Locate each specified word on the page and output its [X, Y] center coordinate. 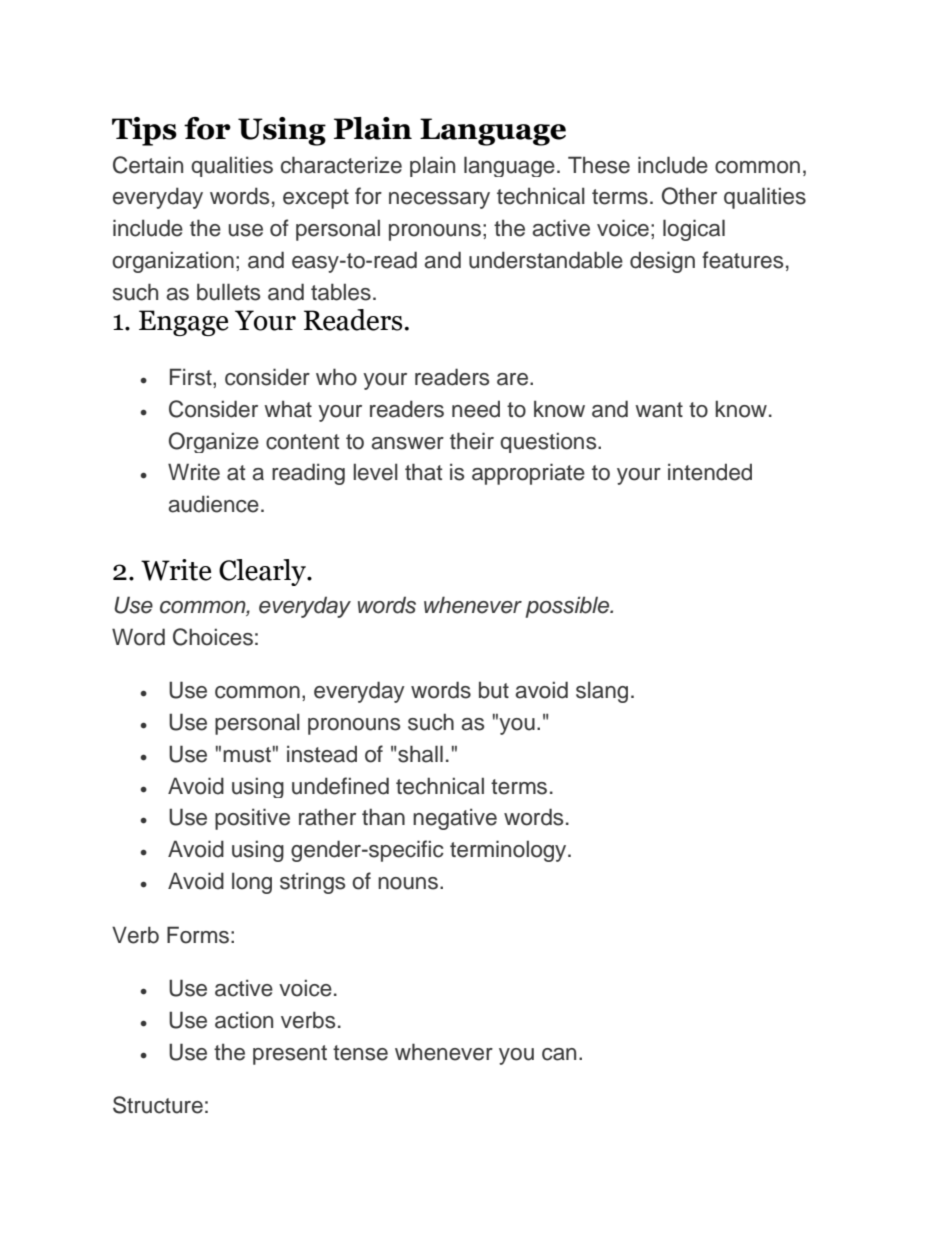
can [559, 1054]
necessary [439, 200]
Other [689, 196]
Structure [158, 1105]
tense [360, 1053]
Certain [148, 165]
